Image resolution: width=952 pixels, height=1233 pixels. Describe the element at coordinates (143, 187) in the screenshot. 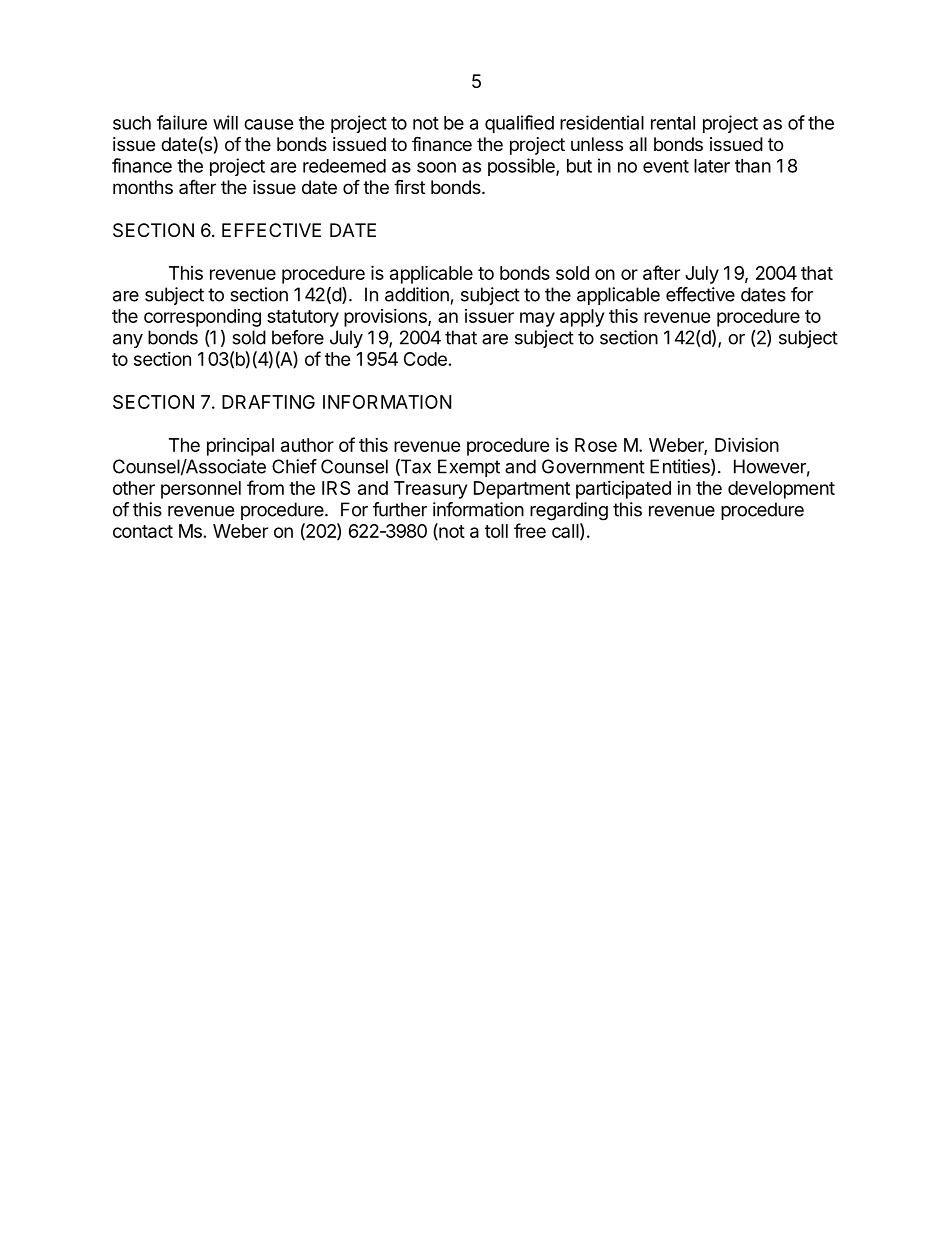

I see `months` at that location.
